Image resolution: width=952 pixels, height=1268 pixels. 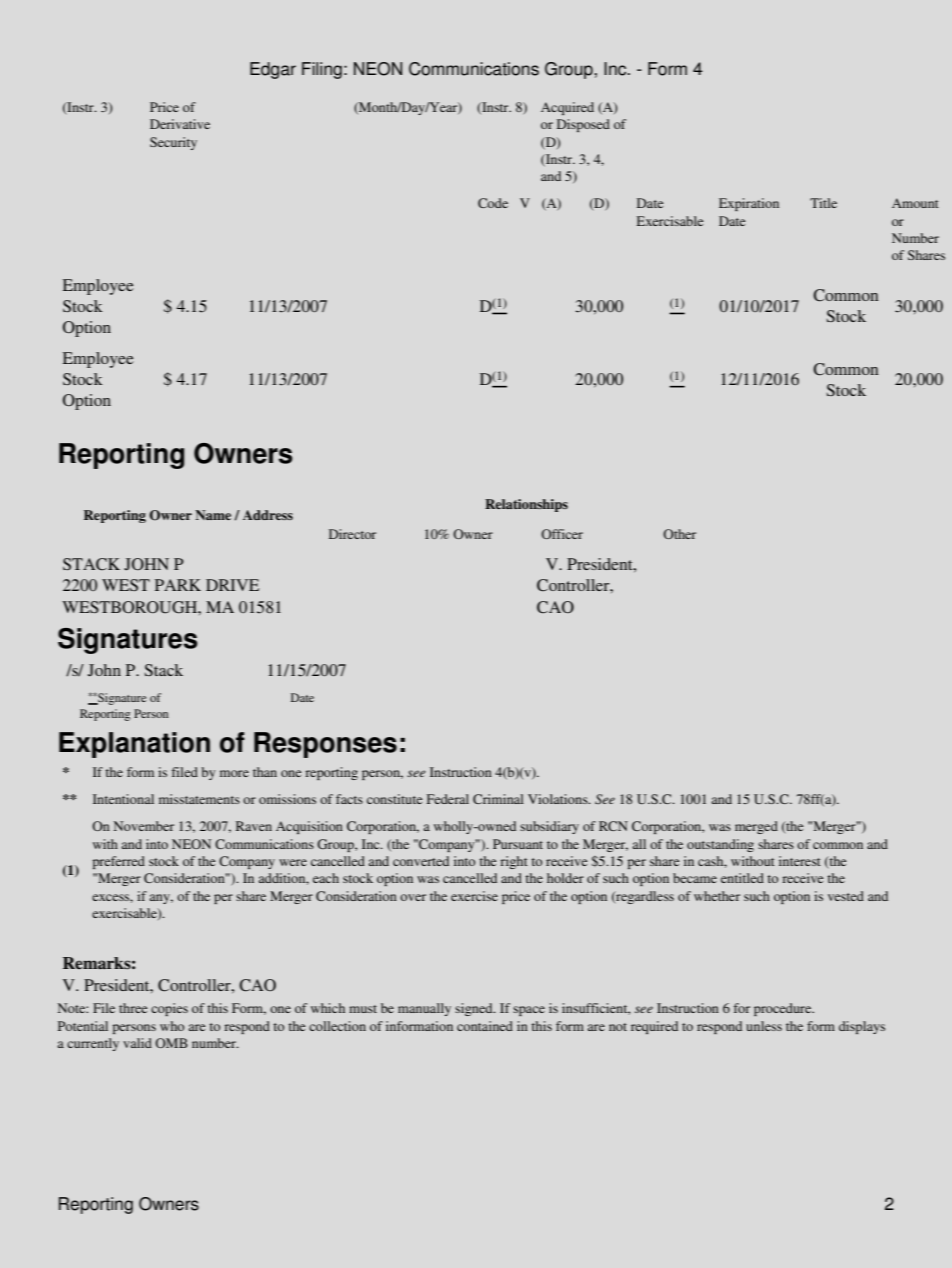 What do you see at coordinates (178, 585) in the page?
I see `PARK` at bounding box center [178, 585].
